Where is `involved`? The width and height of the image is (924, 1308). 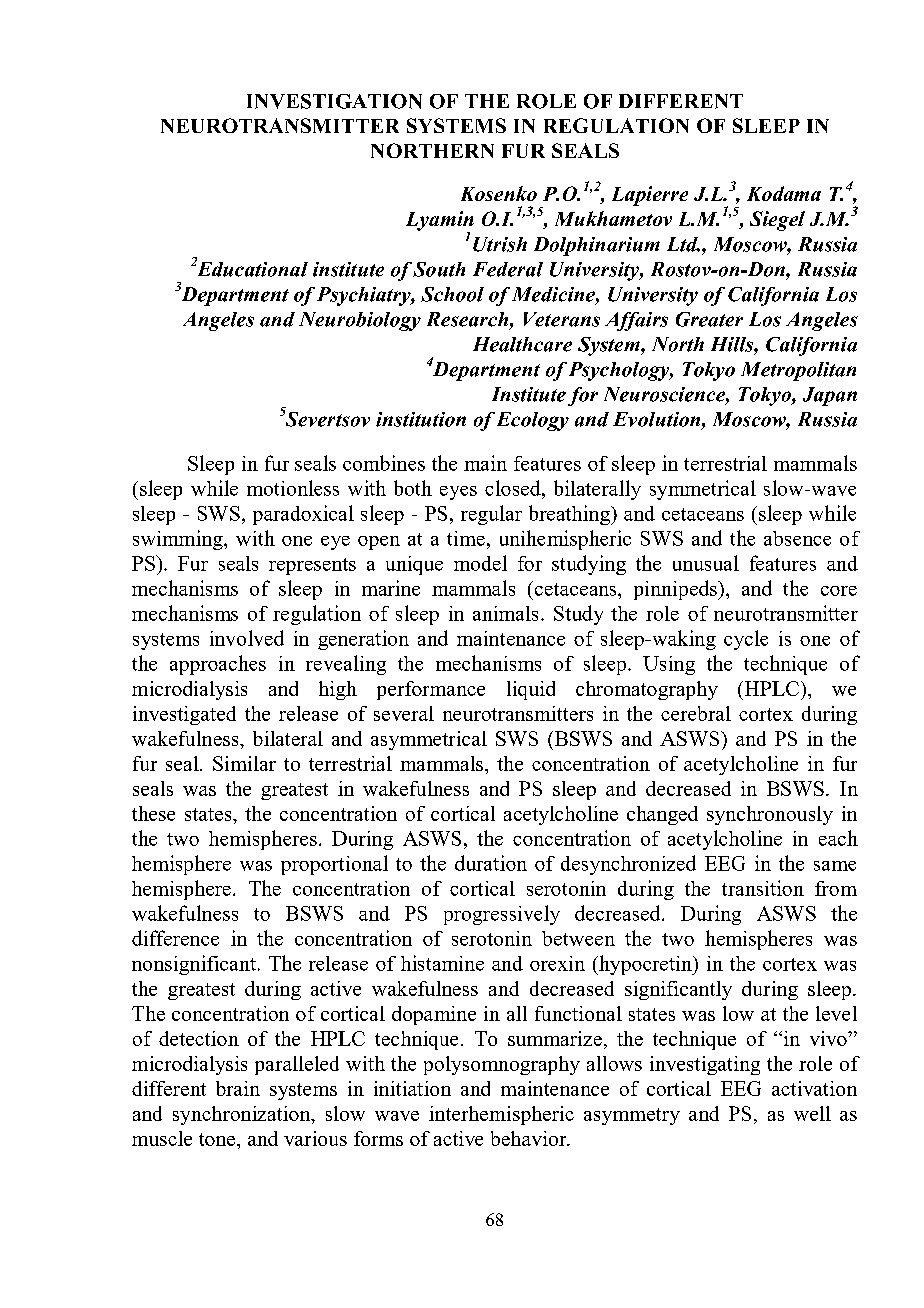 involved is located at coordinates (247, 638).
